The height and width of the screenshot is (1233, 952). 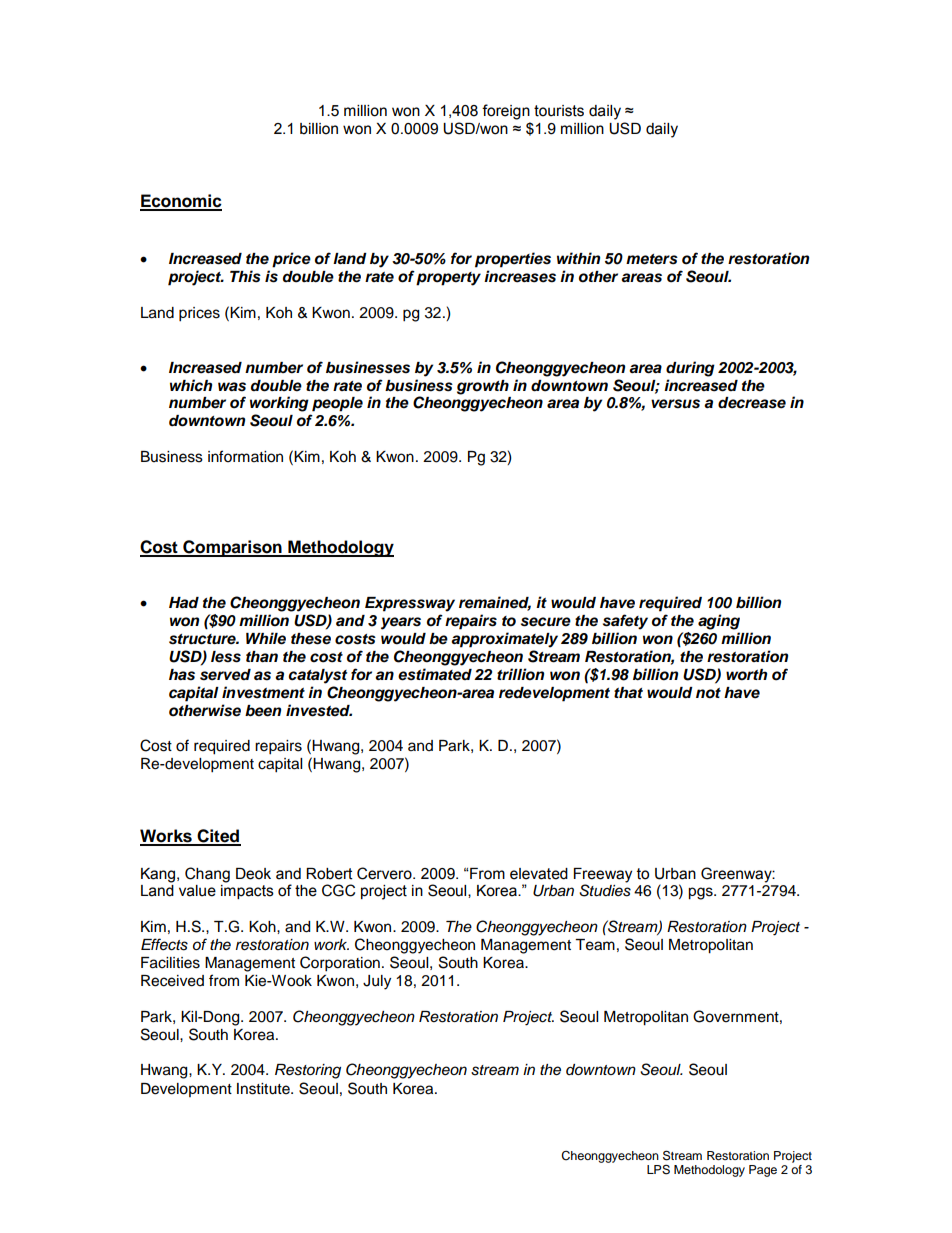 I want to click on foreign, so click(x=506, y=112).
